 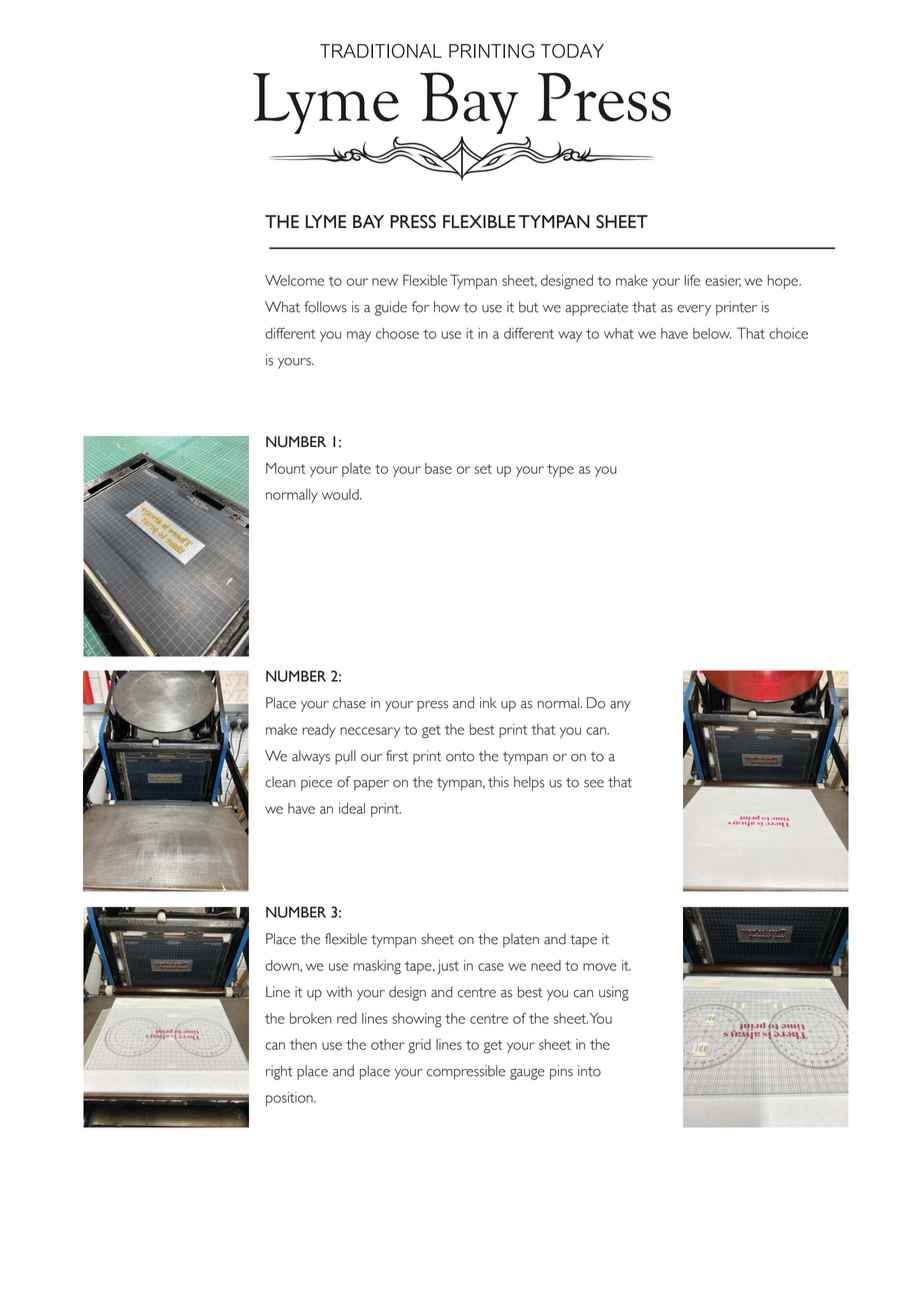 What do you see at coordinates (614, 993) in the screenshot?
I see `using` at bounding box center [614, 993].
